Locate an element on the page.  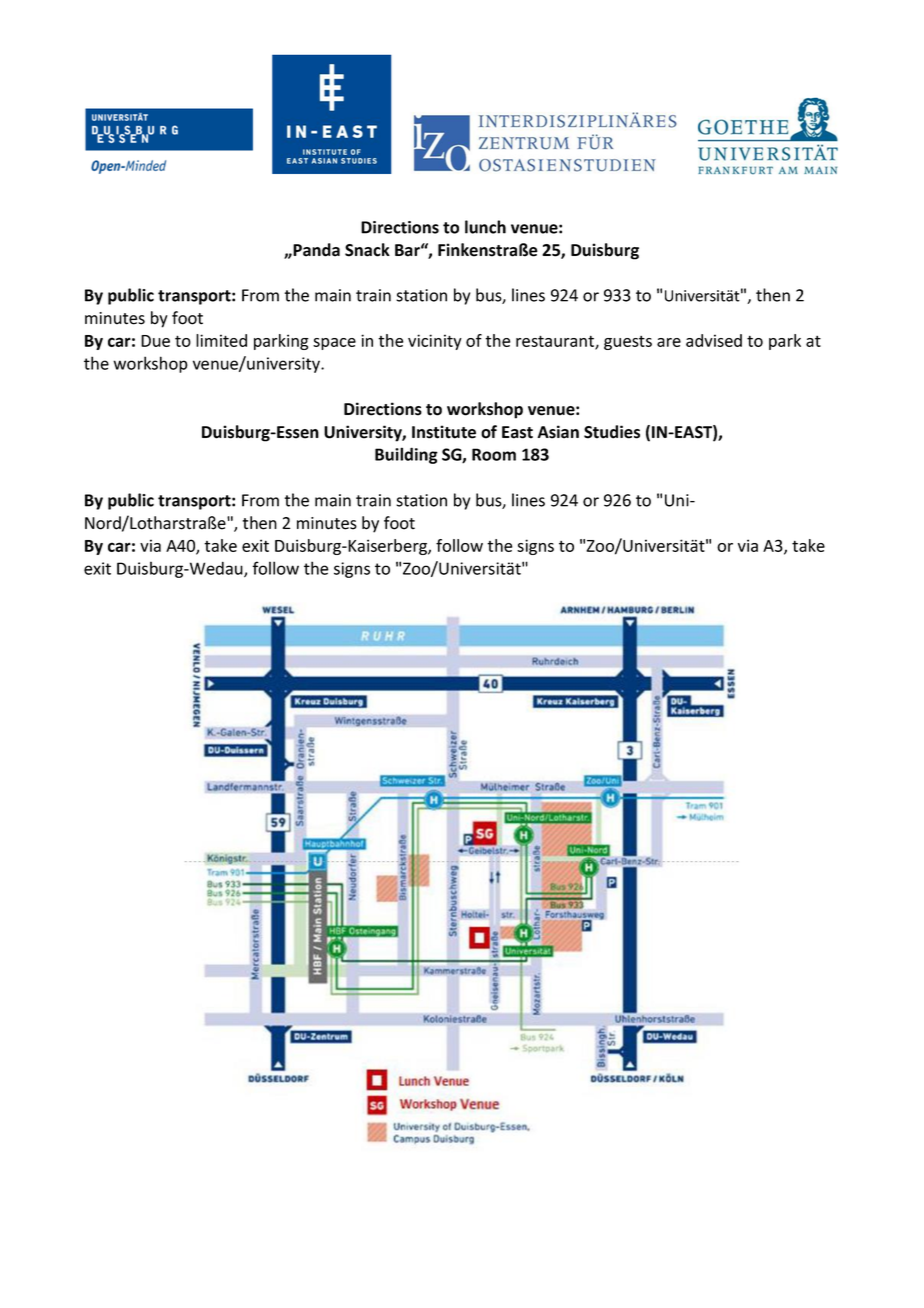
Building is located at coordinates (406, 455).
